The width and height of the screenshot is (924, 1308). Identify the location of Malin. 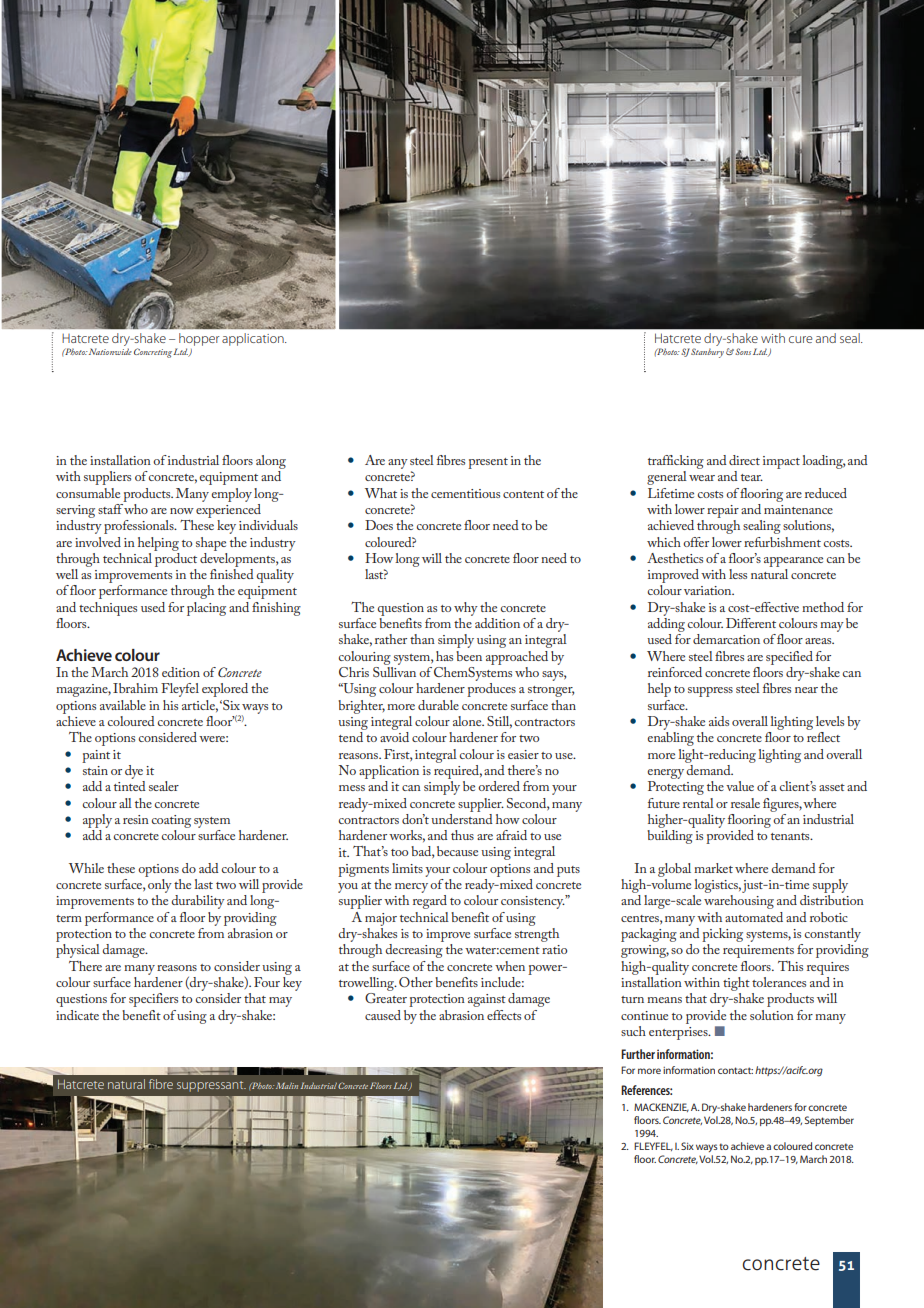
(287, 1085).
